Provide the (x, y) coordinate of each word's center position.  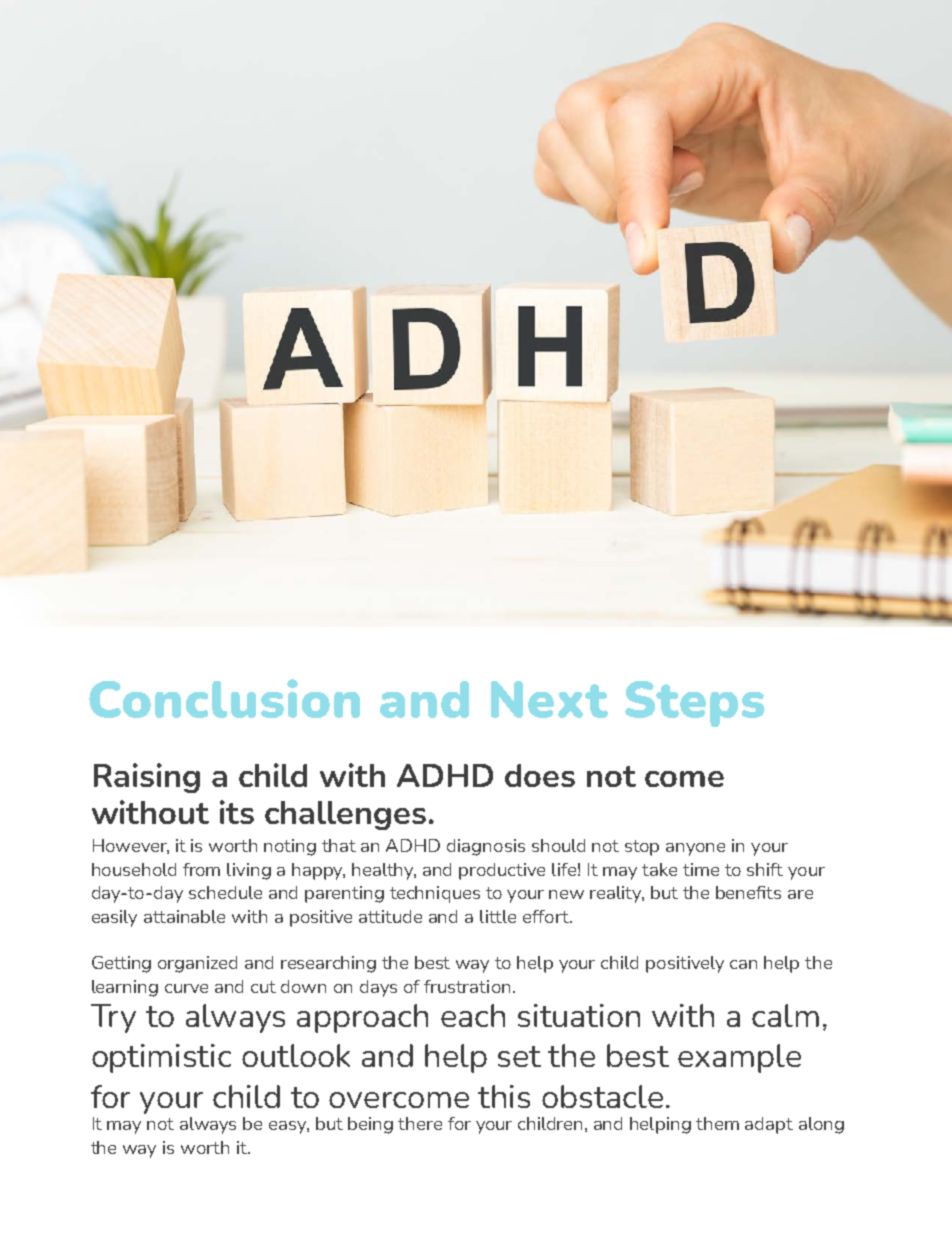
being (370, 1125)
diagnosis (486, 847)
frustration (467, 986)
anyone (695, 849)
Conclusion (224, 698)
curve (186, 988)
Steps (695, 704)
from (201, 869)
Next (549, 699)
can (743, 964)
